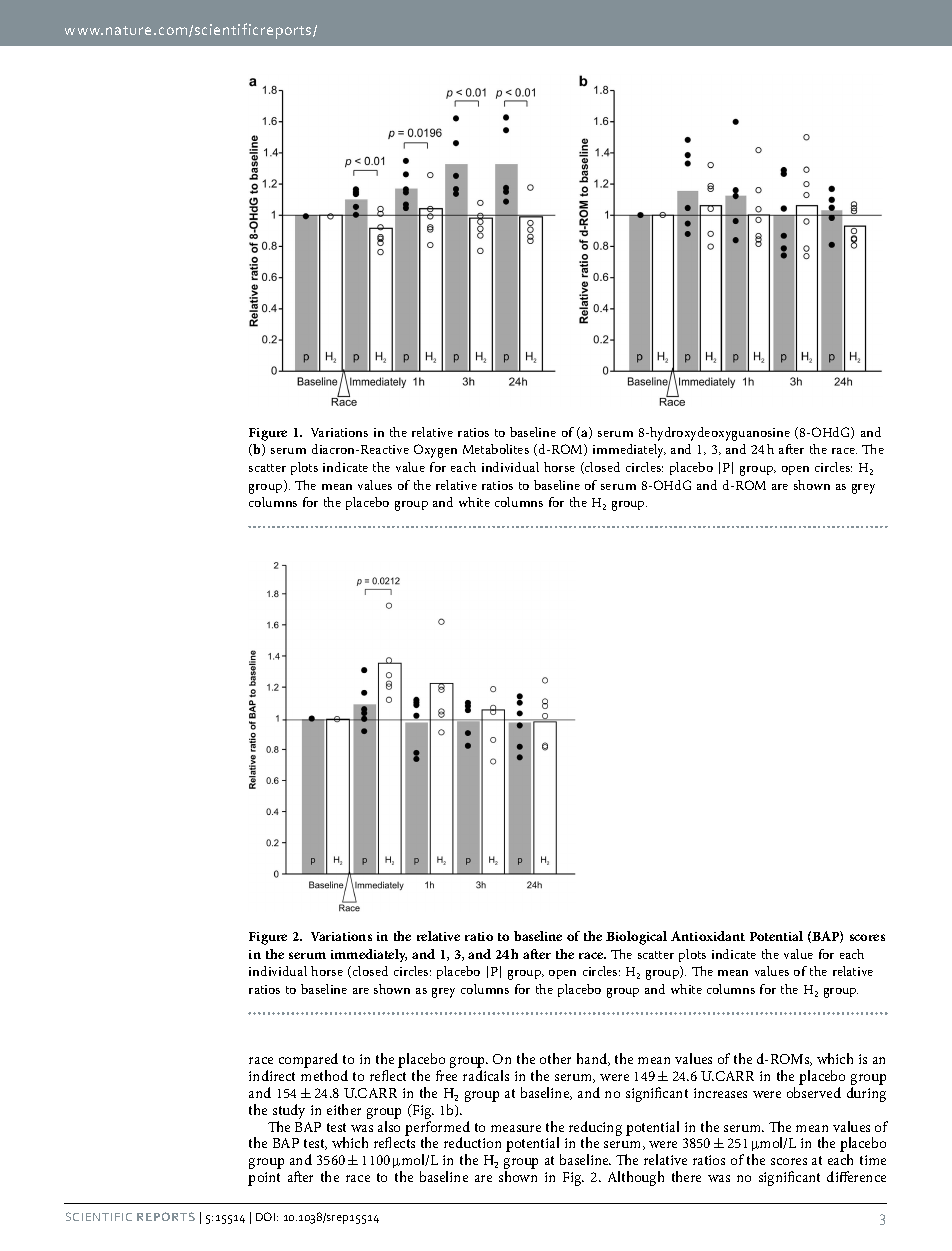 This image has height=1251, width=952. What do you see at coordinates (496, 449) in the image?
I see `Metabolites` at bounding box center [496, 449].
